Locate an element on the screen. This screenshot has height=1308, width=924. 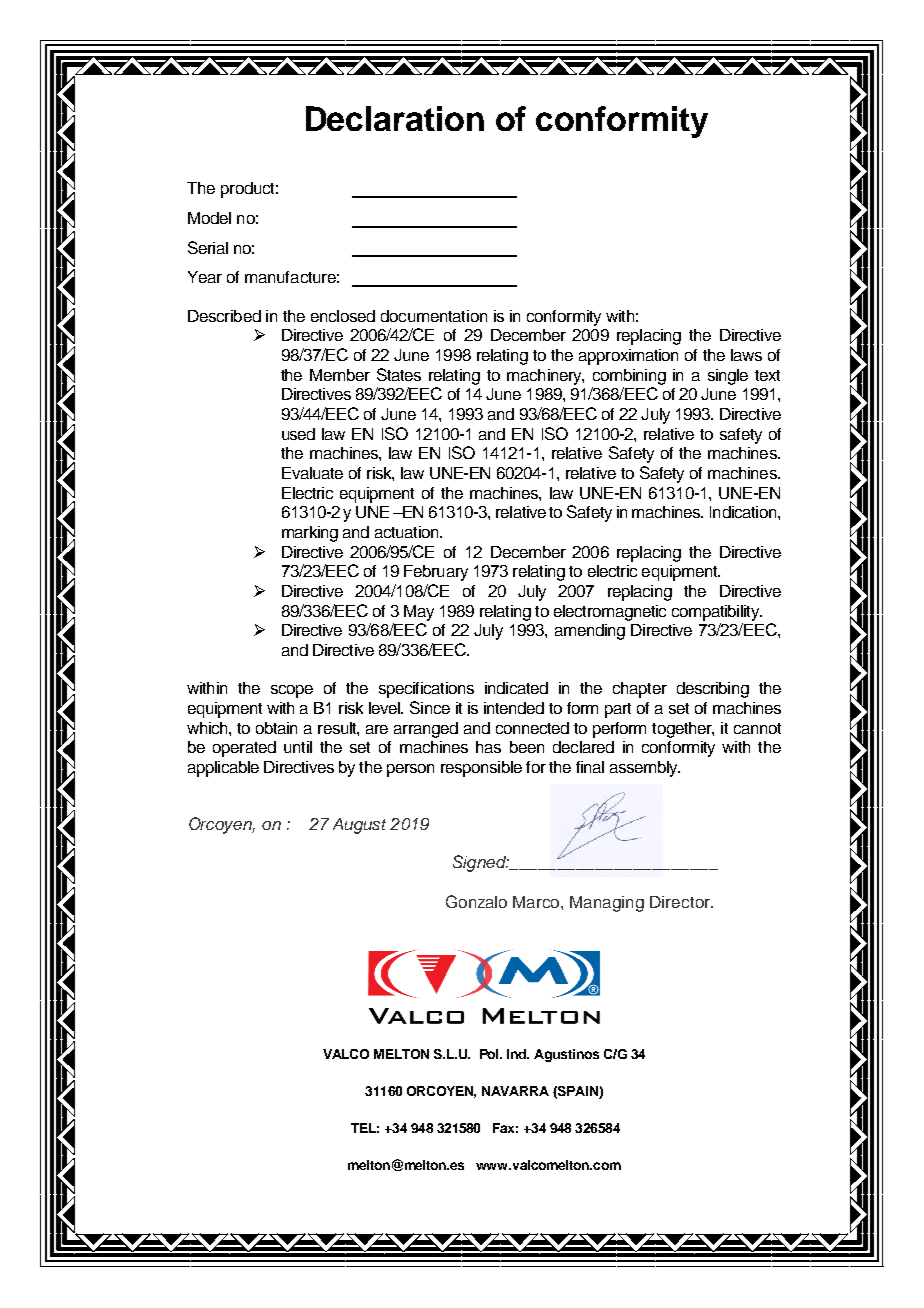
assembly is located at coordinates (645, 769).
